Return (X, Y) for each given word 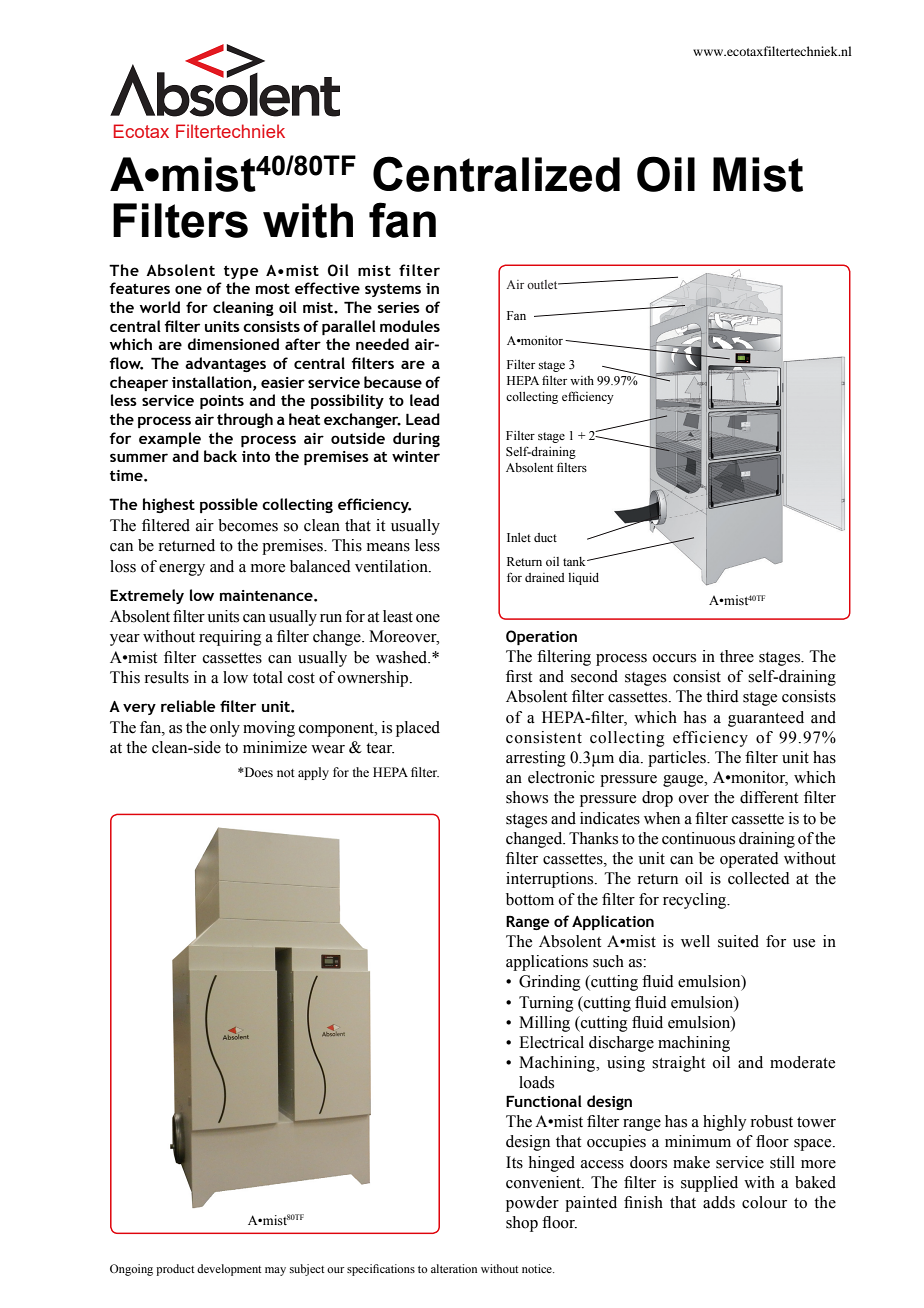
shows (527, 797)
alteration (454, 1268)
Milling (544, 1024)
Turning (546, 1004)
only (225, 729)
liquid (583, 579)
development (229, 1270)
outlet (543, 284)
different (769, 797)
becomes (248, 525)
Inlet (519, 537)
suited (738, 941)
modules (410, 326)
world (160, 307)
